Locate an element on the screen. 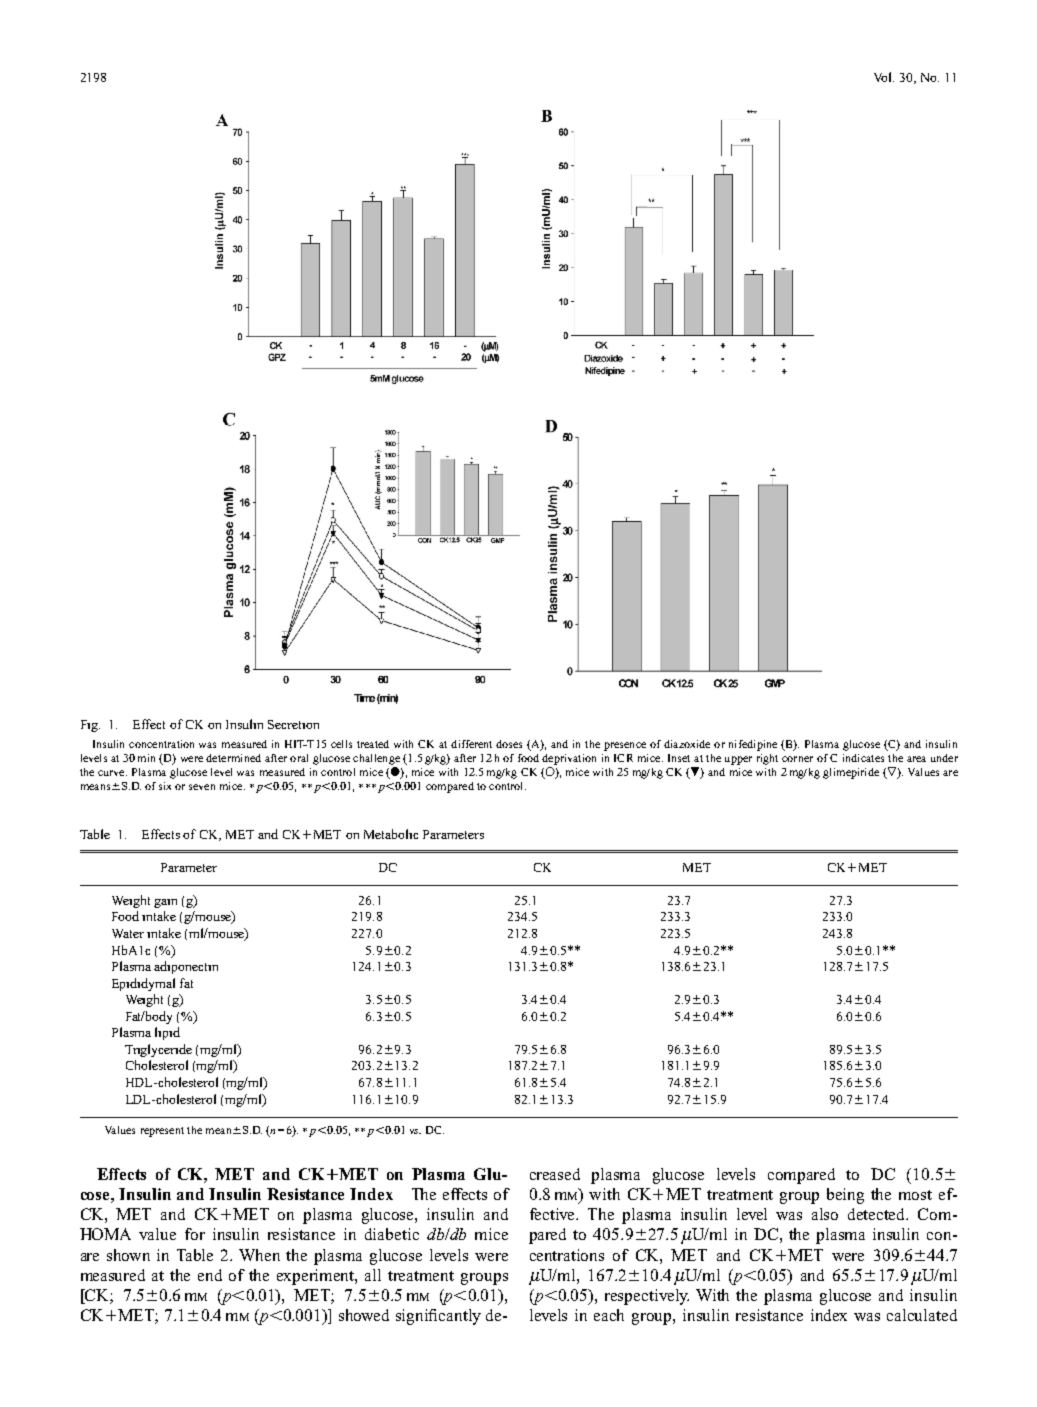 This screenshot has width=1037, height=1407. doses is located at coordinates (509, 744).
